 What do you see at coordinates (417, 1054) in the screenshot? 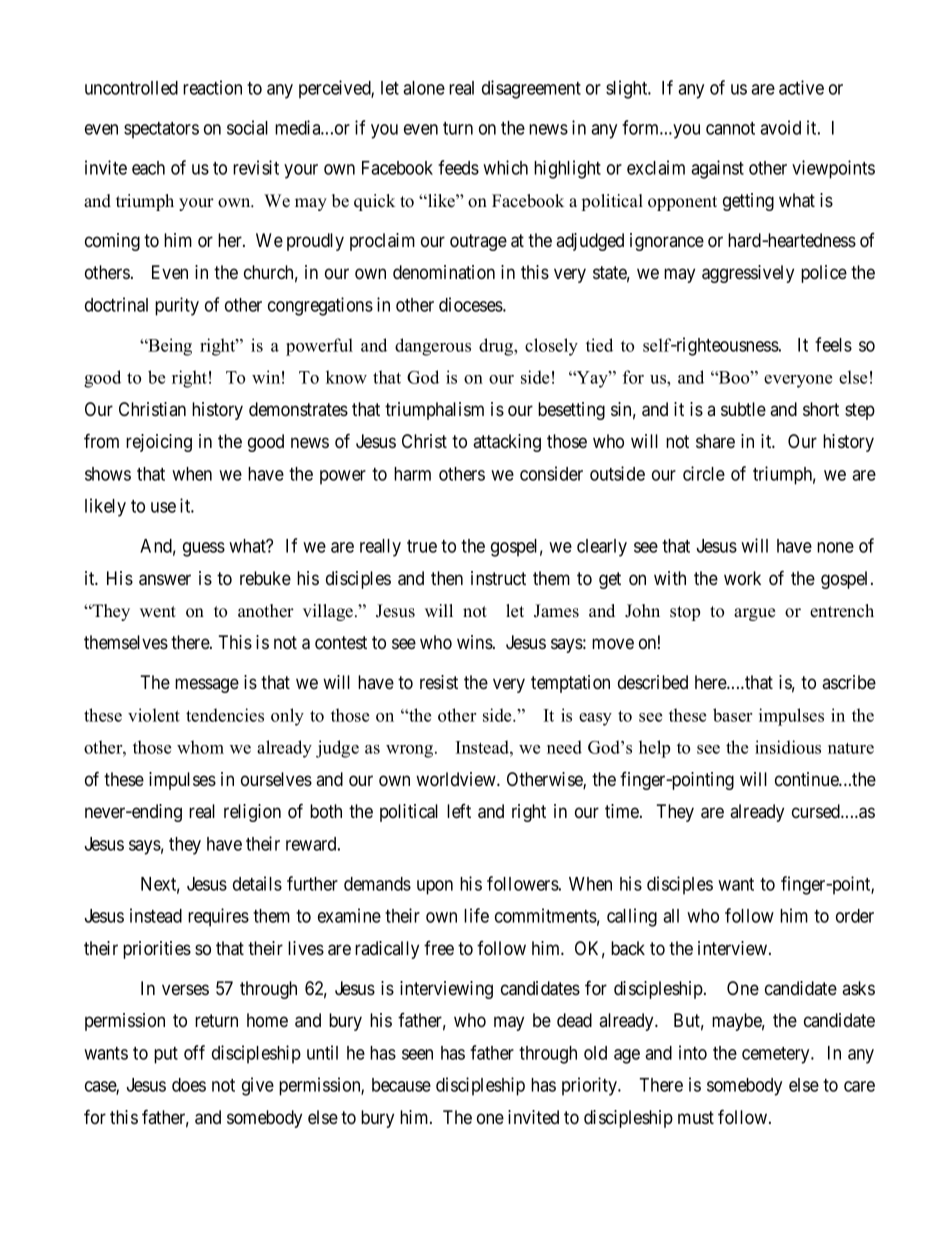
I see `seen` at bounding box center [417, 1054].
